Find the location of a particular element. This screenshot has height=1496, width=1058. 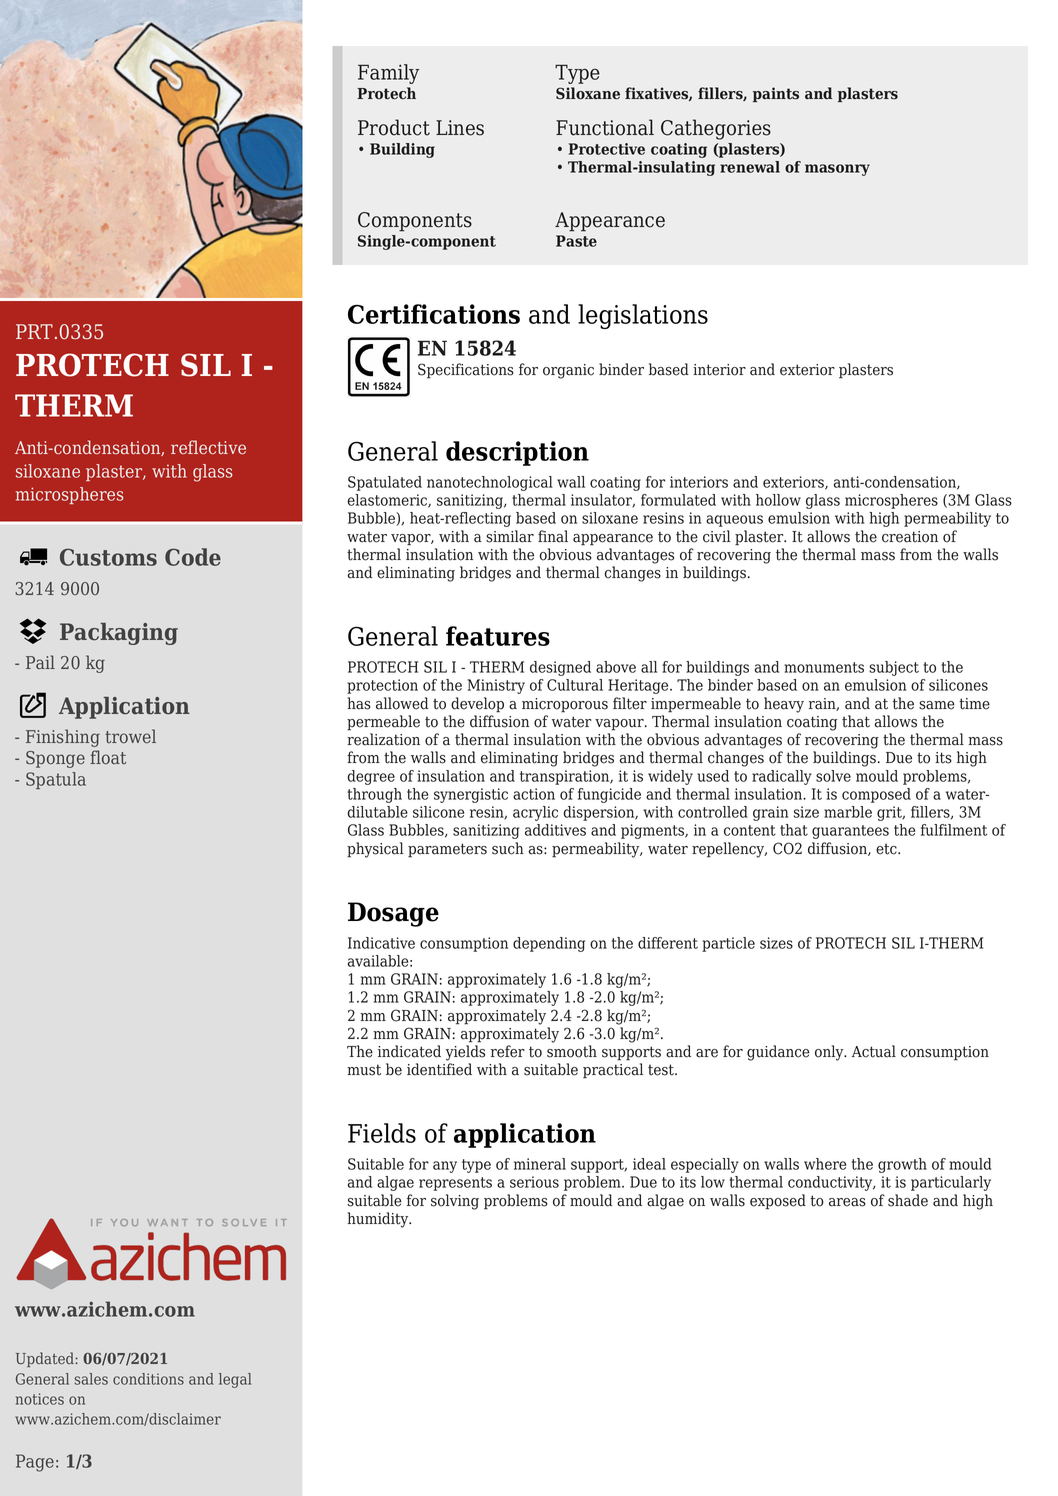

float is located at coordinates (108, 757).
